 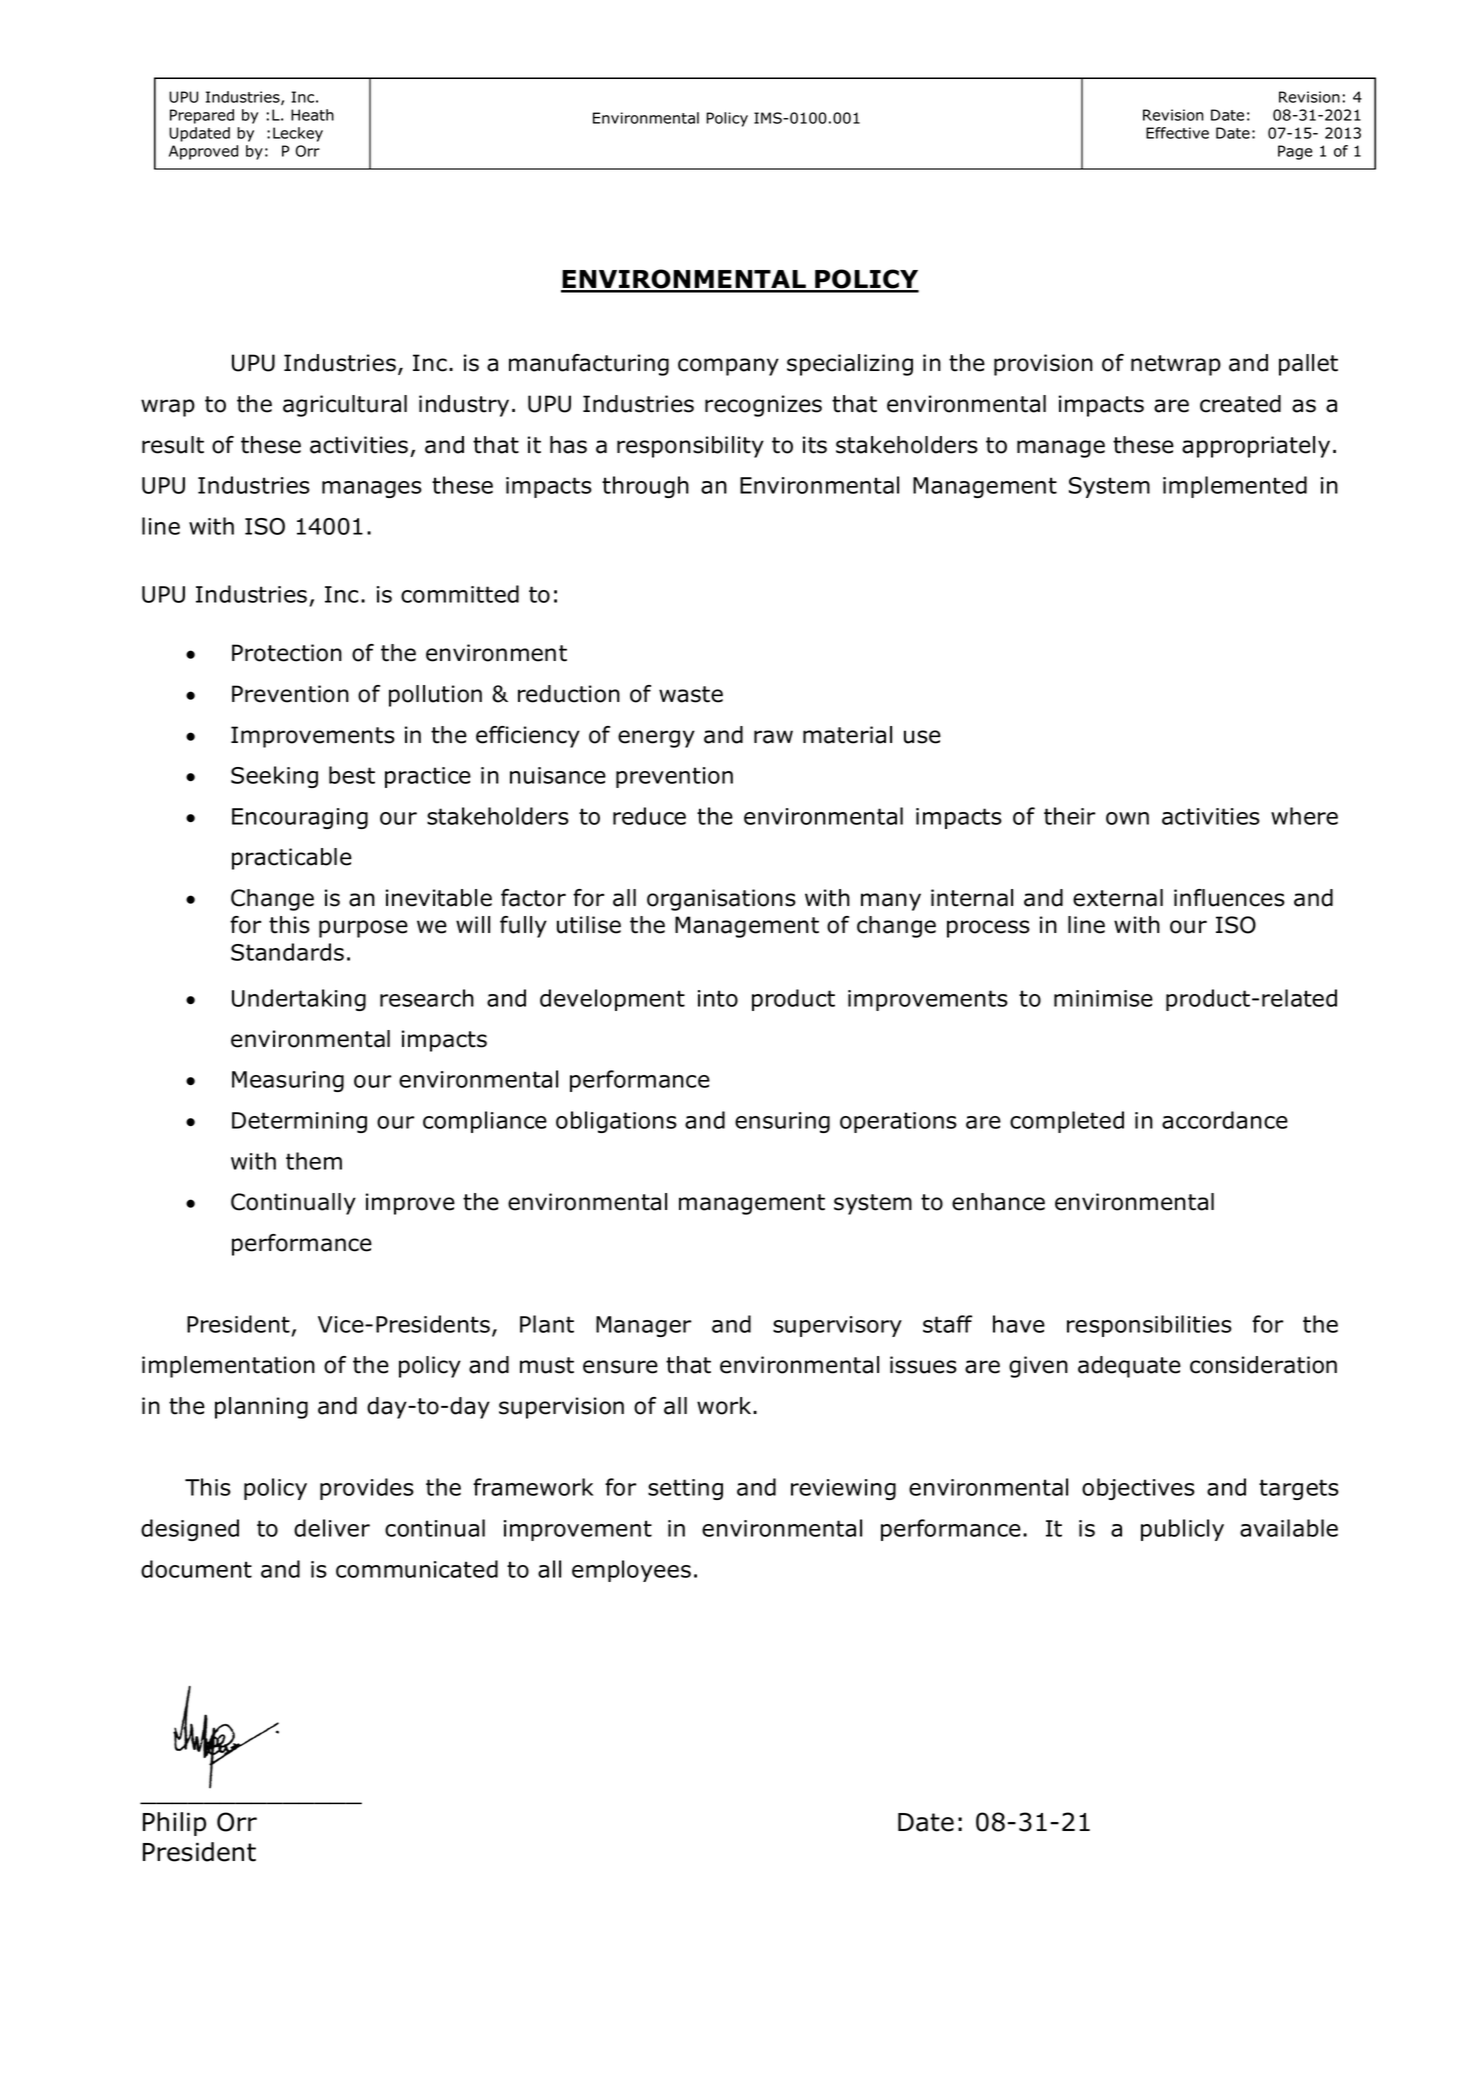 What do you see at coordinates (837, 1326) in the image?
I see `supervisory` at bounding box center [837, 1326].
